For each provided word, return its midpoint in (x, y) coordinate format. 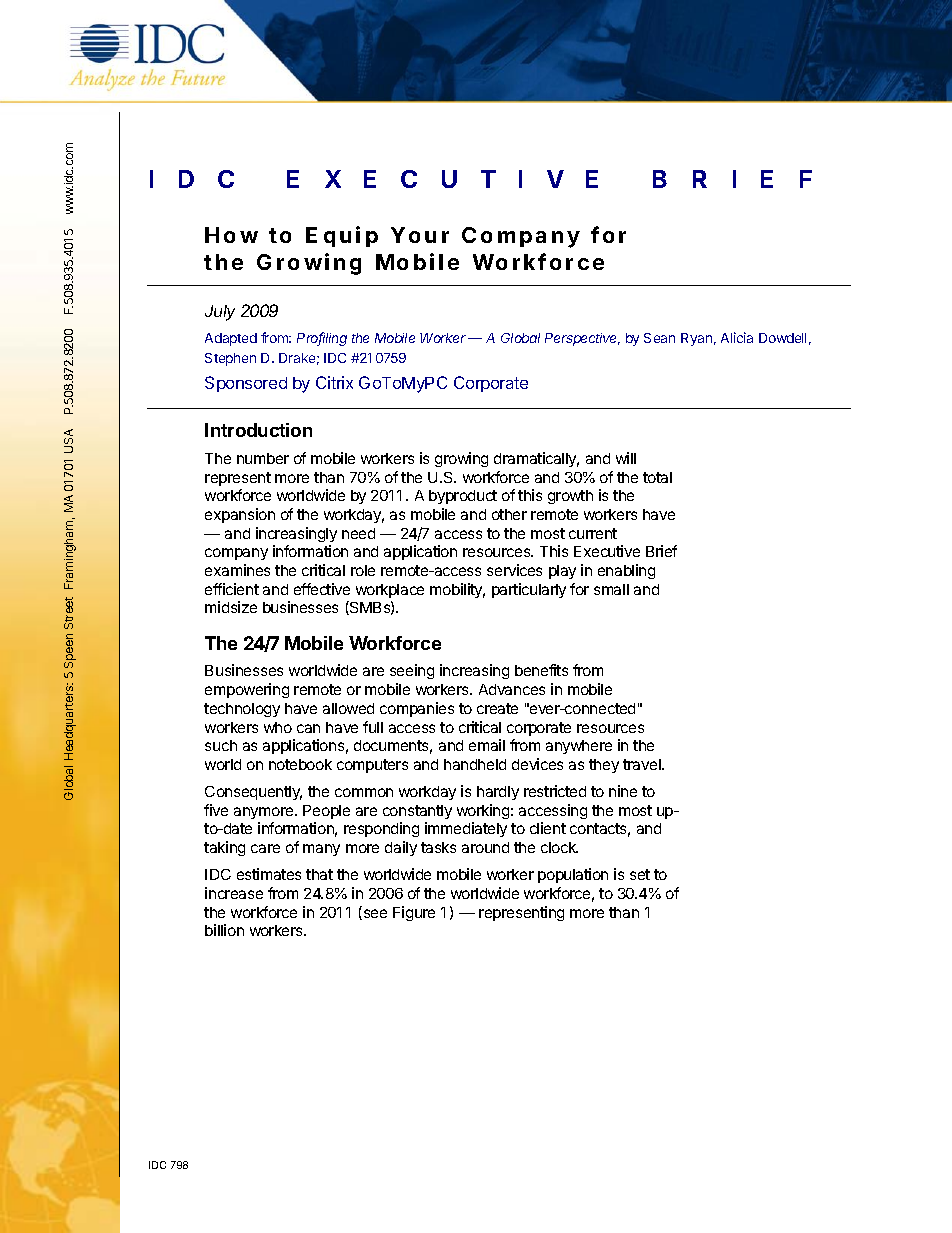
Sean (659, 338)
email (487, 745)
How (231, 235)
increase (234, 893)
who (278, 727)
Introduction (258, 430)
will (626, 458)
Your (420, 235)
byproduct (463, 497)
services (514, 570)
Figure (414, 913)
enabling (626, 571)
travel (643, 764)
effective (322, 589)
